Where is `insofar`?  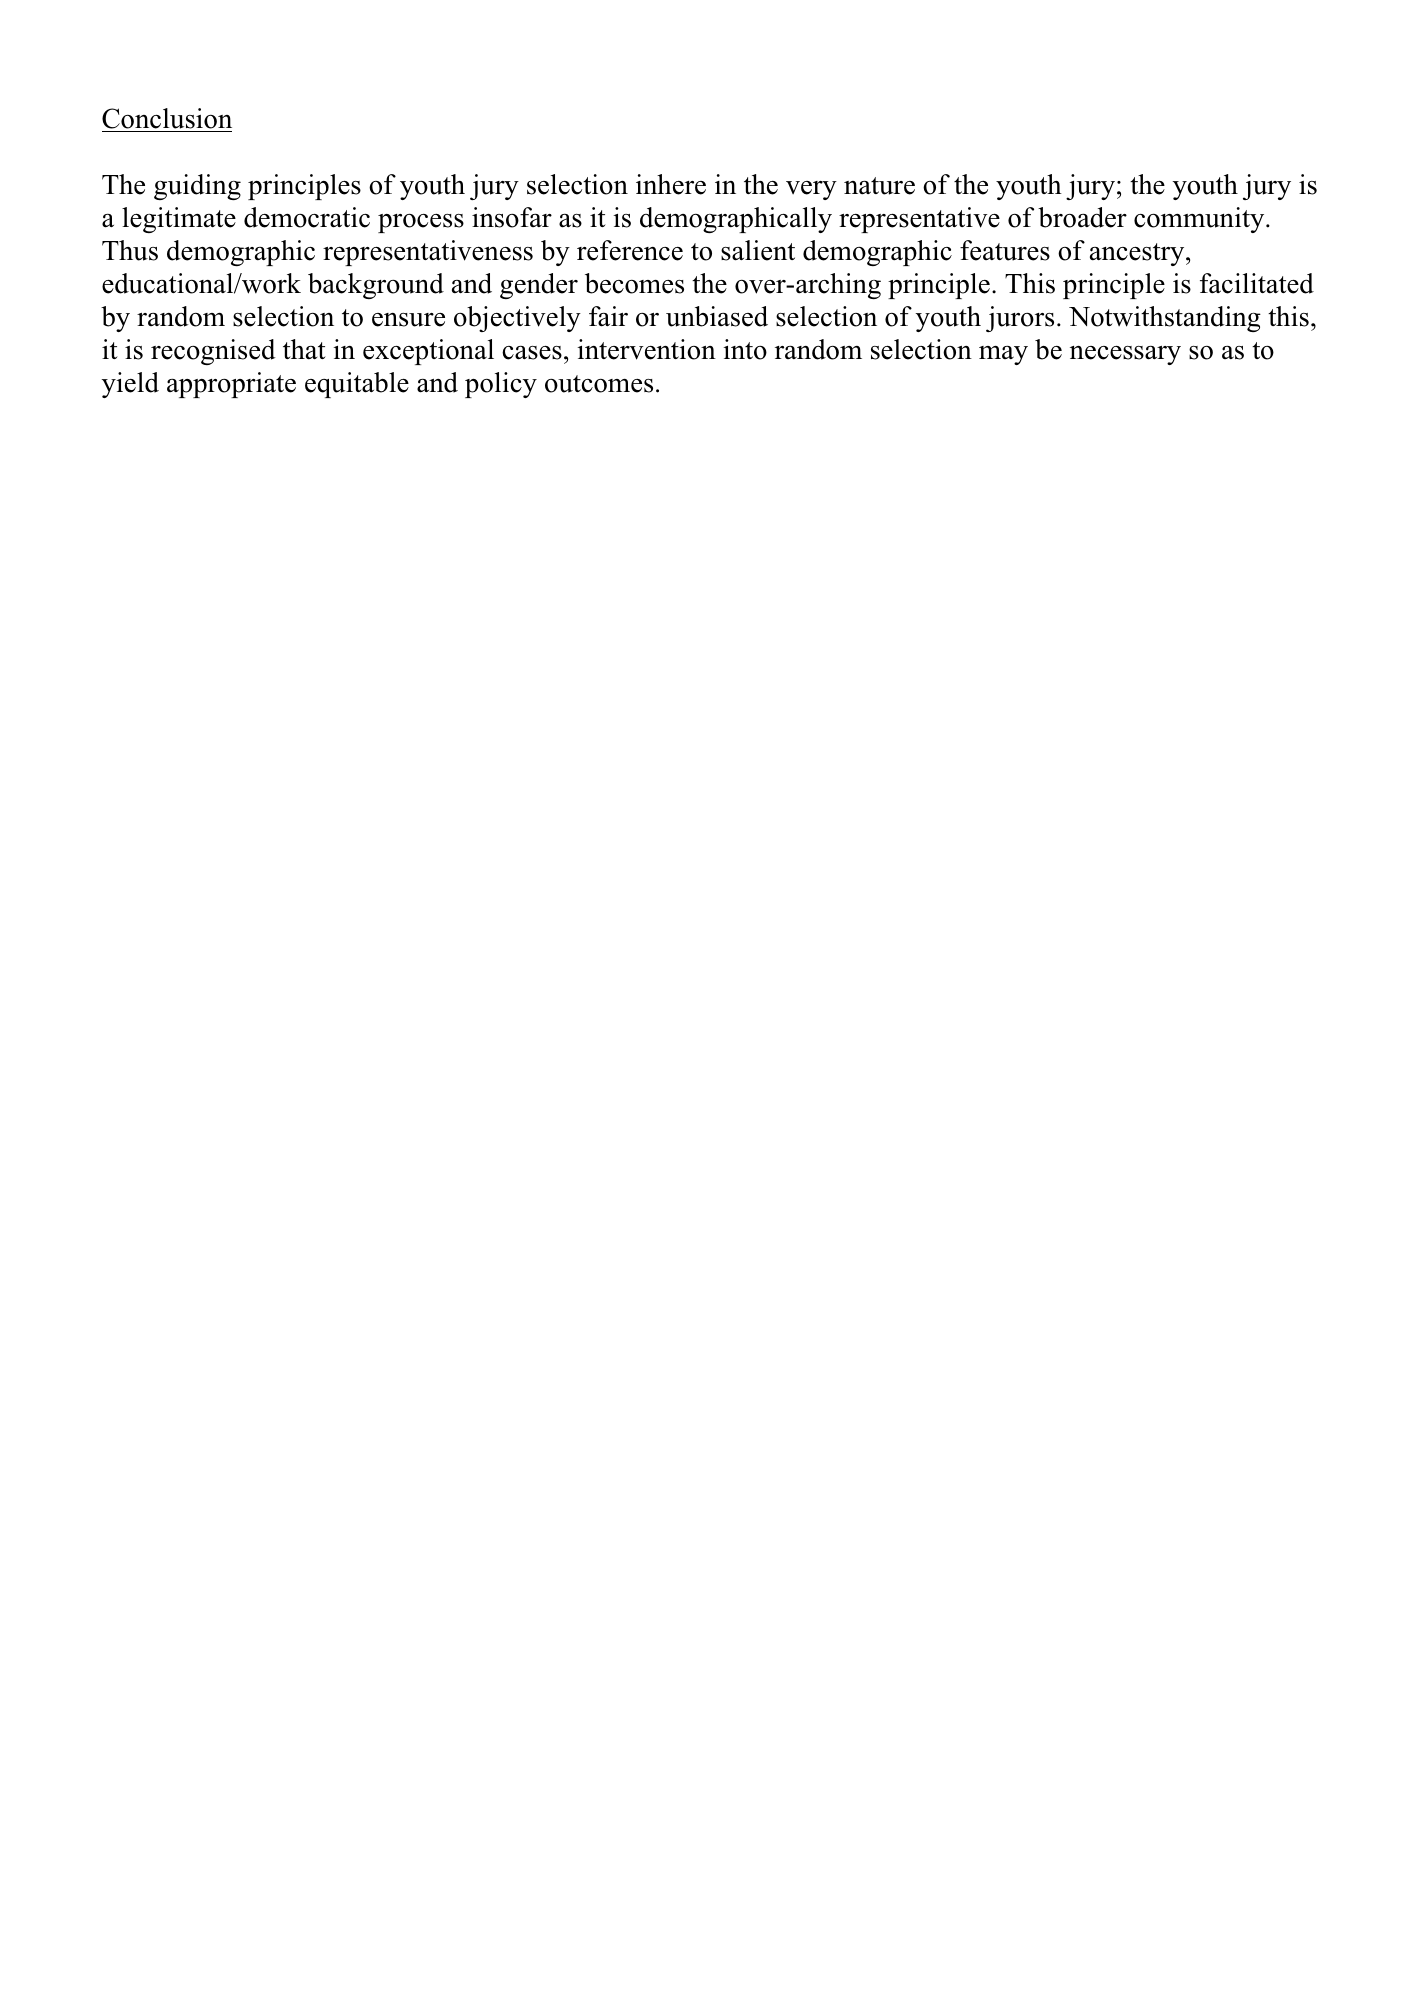
insofar is located at coordinates (512, 217).
